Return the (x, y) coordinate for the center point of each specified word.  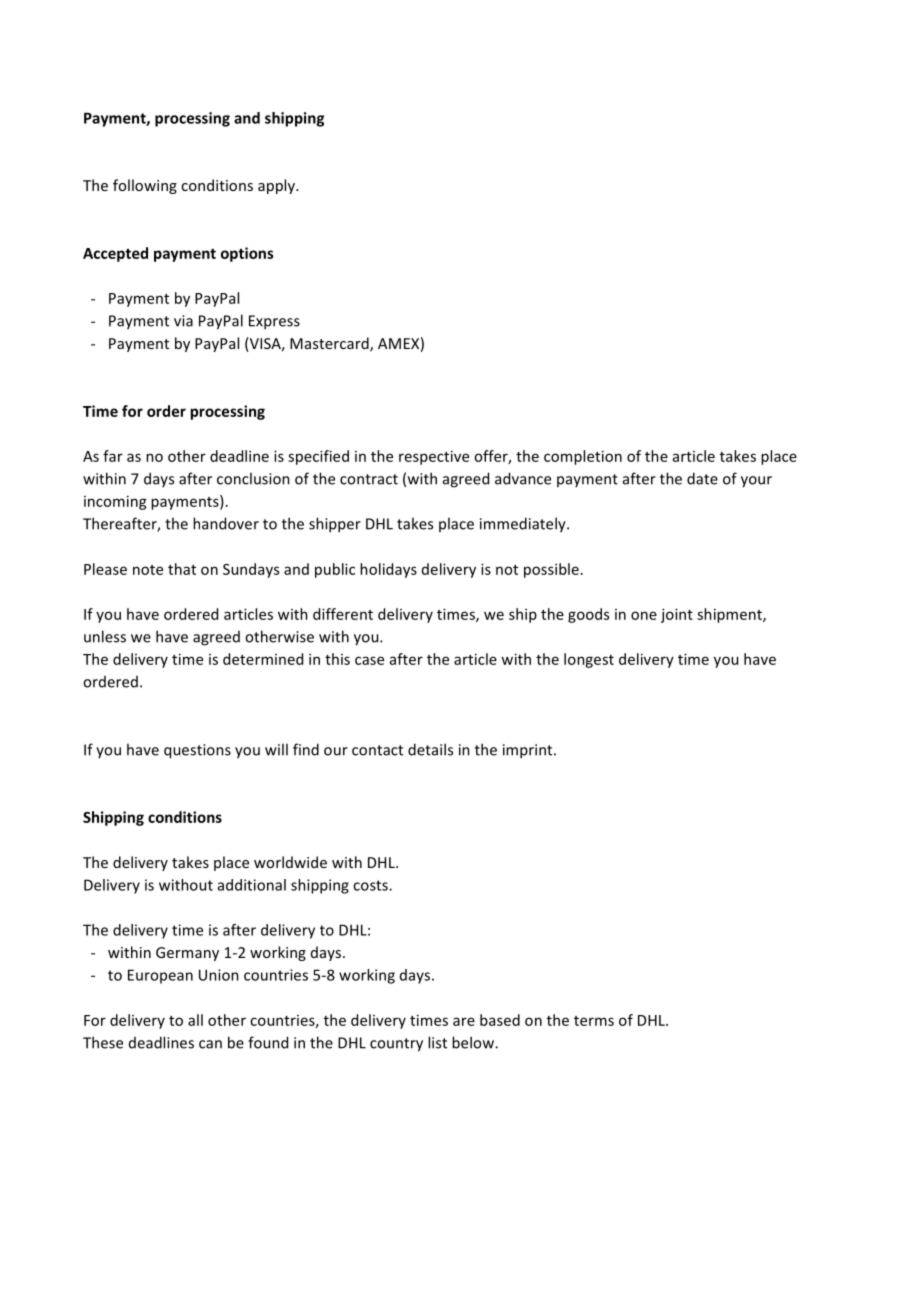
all (195, 1020)
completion (583, 457)
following (145, 186)
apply (278, 186)
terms (594, 1021)
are (464, 1021)
